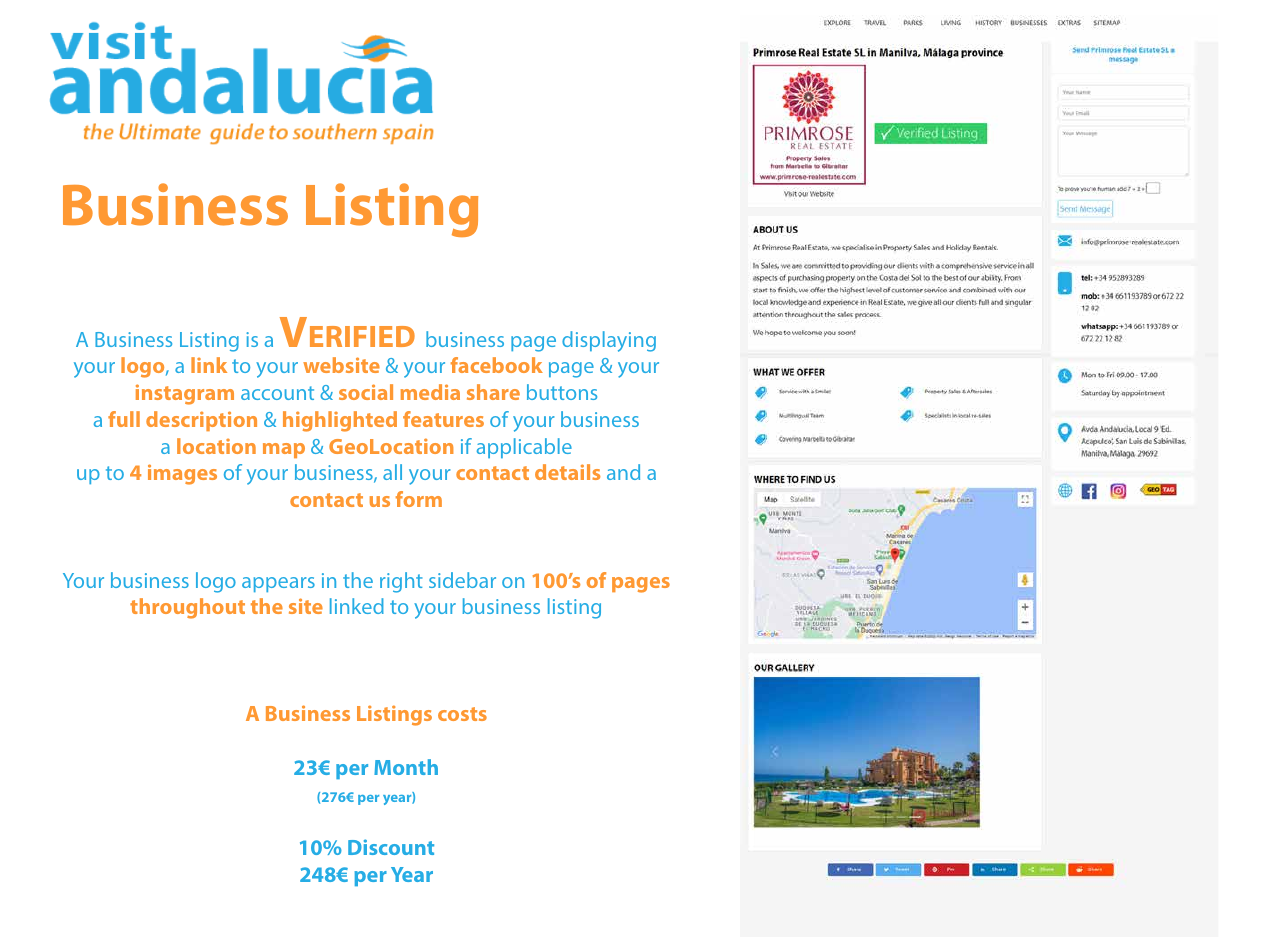  Describe the element at coordinates (391, 847) in the document. I see `Discount` at that location.
